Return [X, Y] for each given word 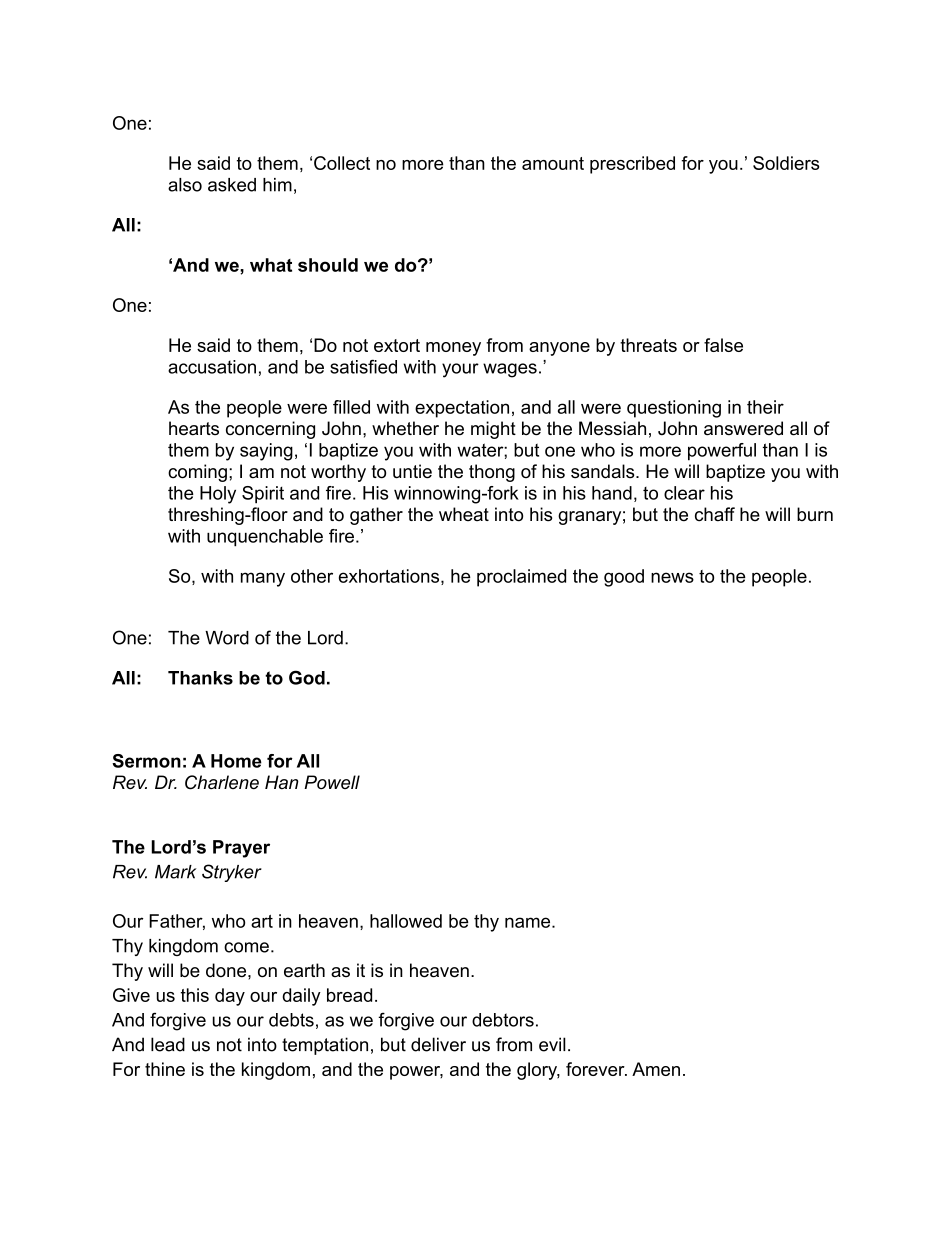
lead [168, 1044]
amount [553, 163]
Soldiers [786, 163]
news [672, 577]
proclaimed [521, 578]
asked [232, 185]
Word [227, 638]
